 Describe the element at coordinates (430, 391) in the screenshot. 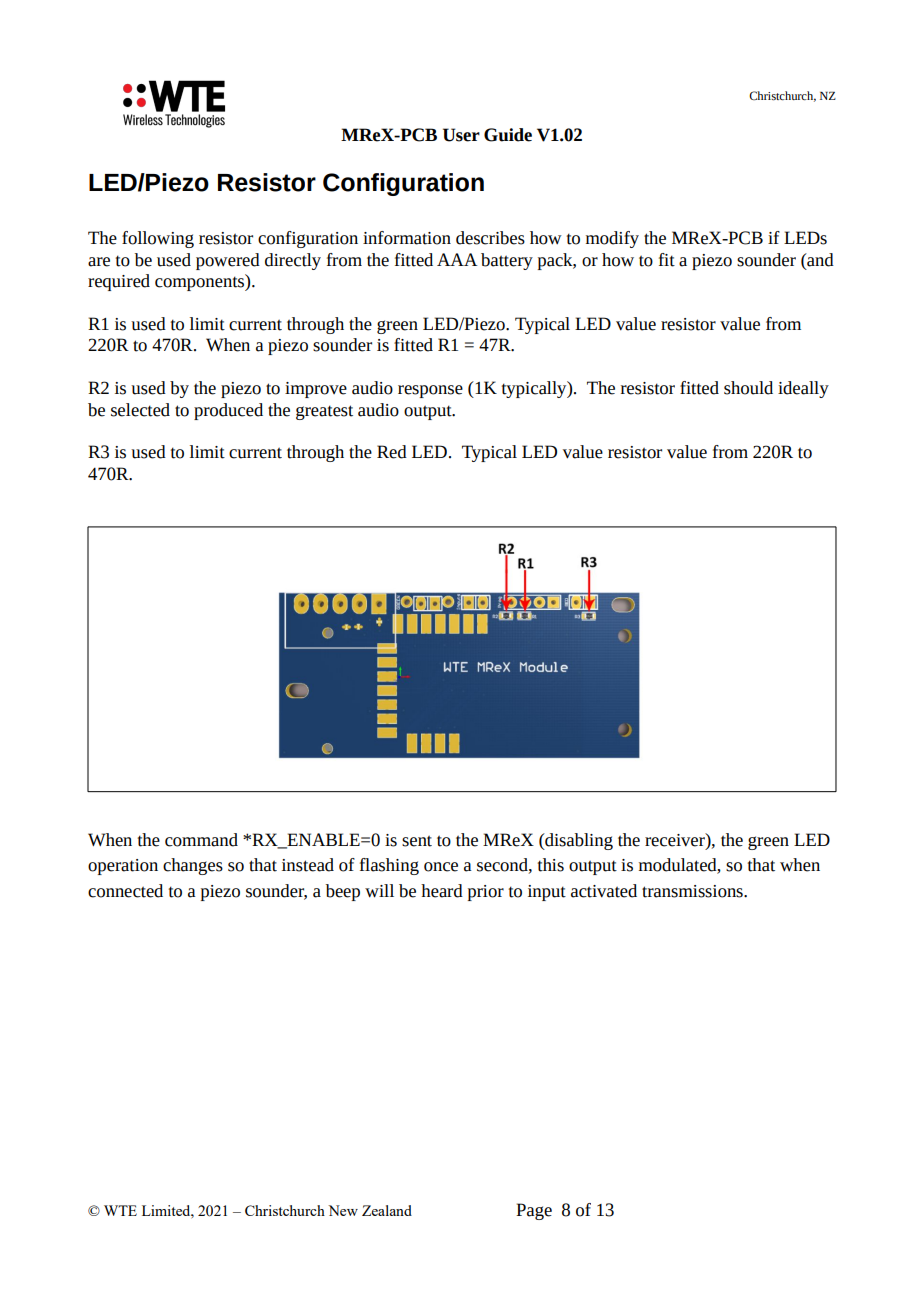

I see `response` at that location.
